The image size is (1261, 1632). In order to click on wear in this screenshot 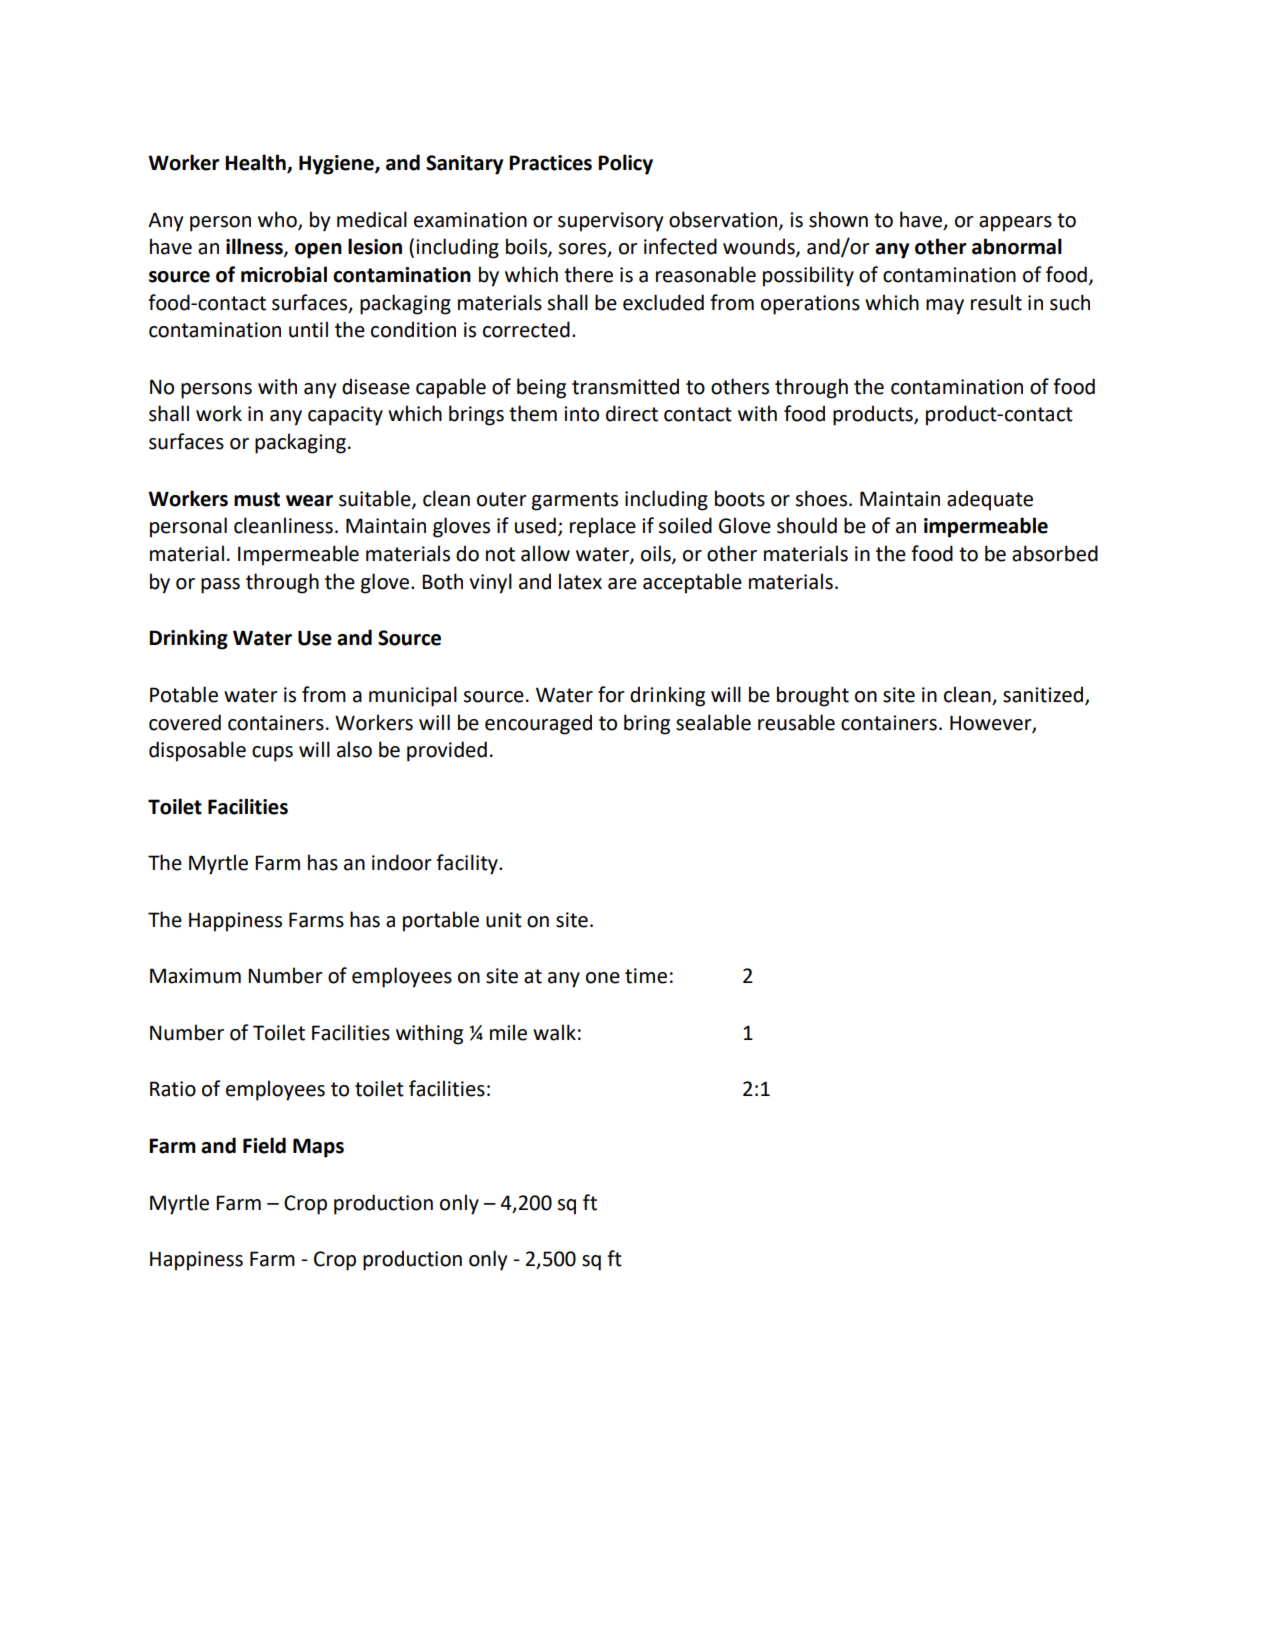, I will do `click(309, 501)`.
